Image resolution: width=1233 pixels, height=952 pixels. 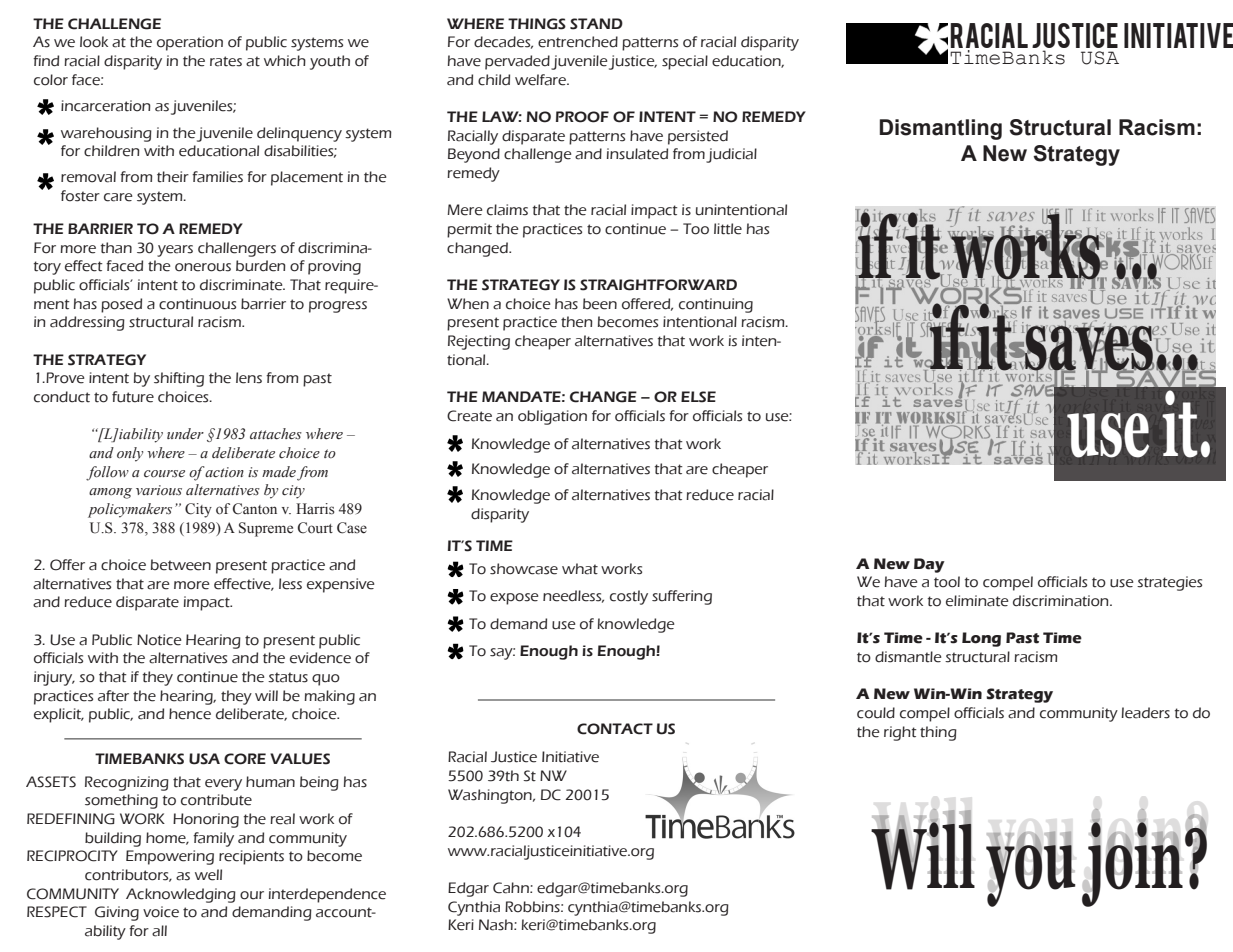 I want to click on Notice, so click(x=159, y=640).
